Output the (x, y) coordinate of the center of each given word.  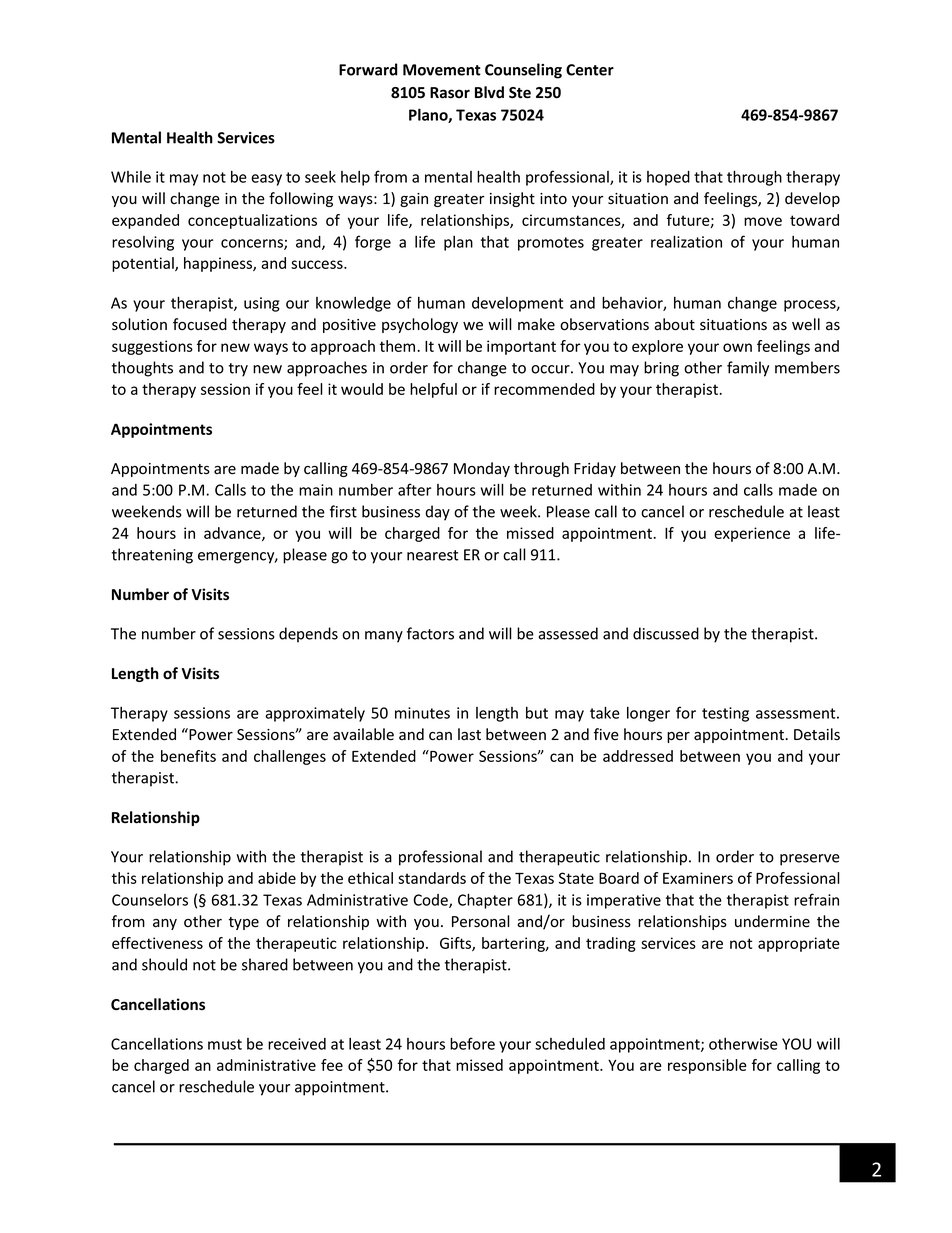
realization (686, 241)
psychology (420, 325)
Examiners (698, 878)
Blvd (489, 92)
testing (725, 714)
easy (266, 180)
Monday (482, 469)
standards (432, 878)
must (225, 1044)
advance (233, 534)
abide (277, 878)
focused (200, 324)
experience (752, 534)
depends (308, 635)
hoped (668, 178)
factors (430, 633)
